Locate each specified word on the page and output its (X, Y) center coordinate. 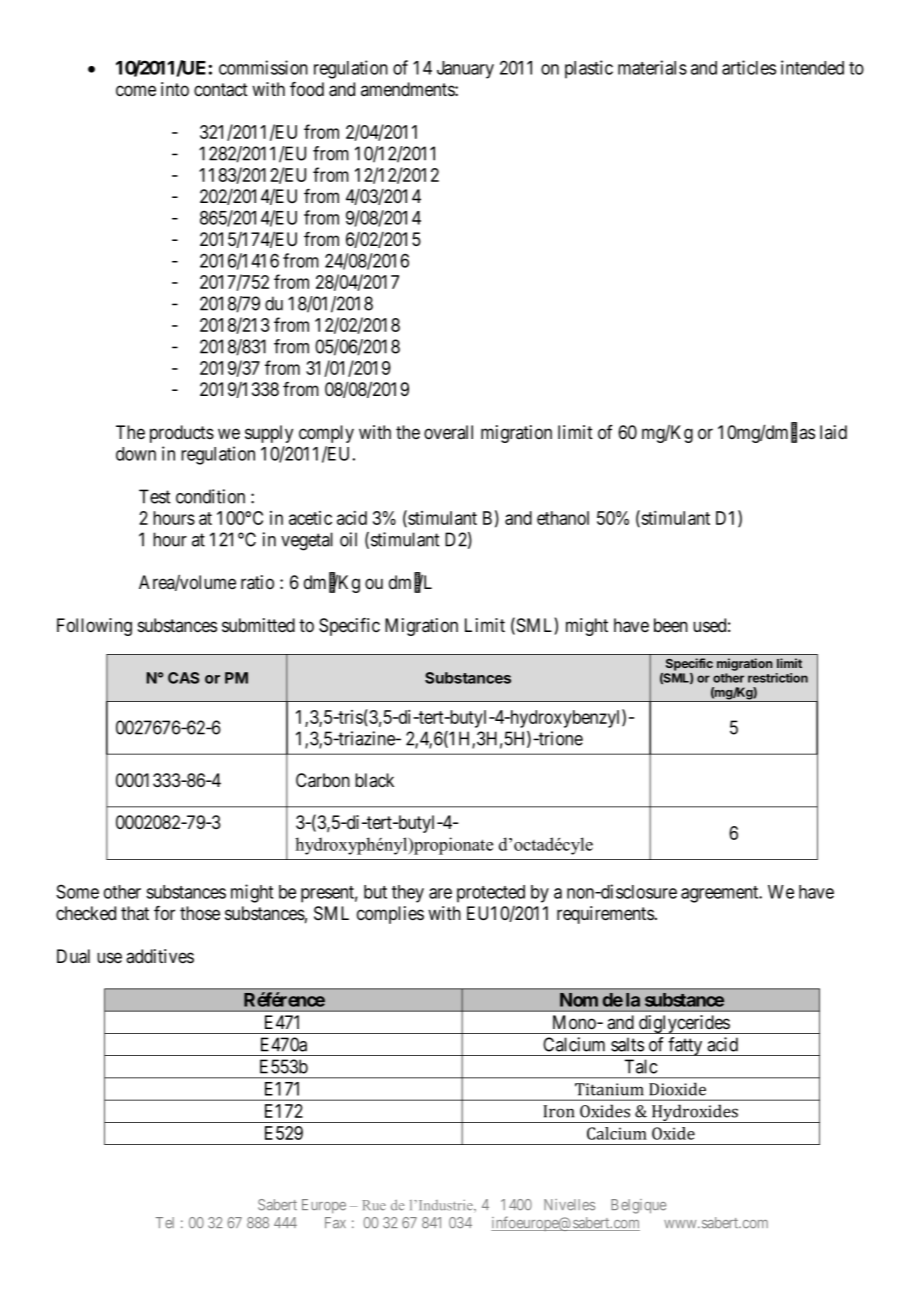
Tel (165, 1223)
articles (749, 67)
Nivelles (569, 1205)
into (175, 89)
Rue (374, 1205)
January (465, 70)
